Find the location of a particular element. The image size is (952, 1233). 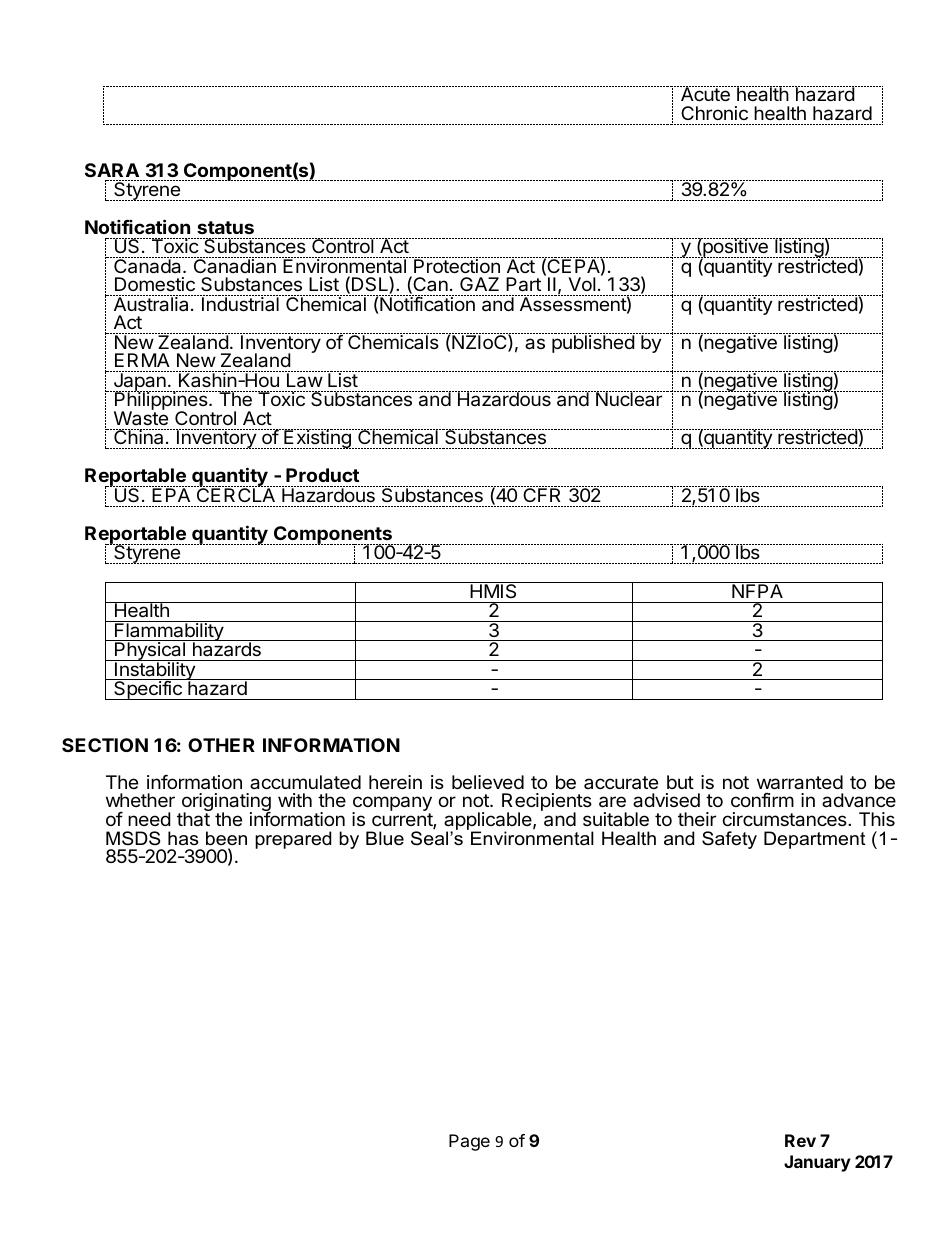

Blue is located at coordinates (385, 838).
